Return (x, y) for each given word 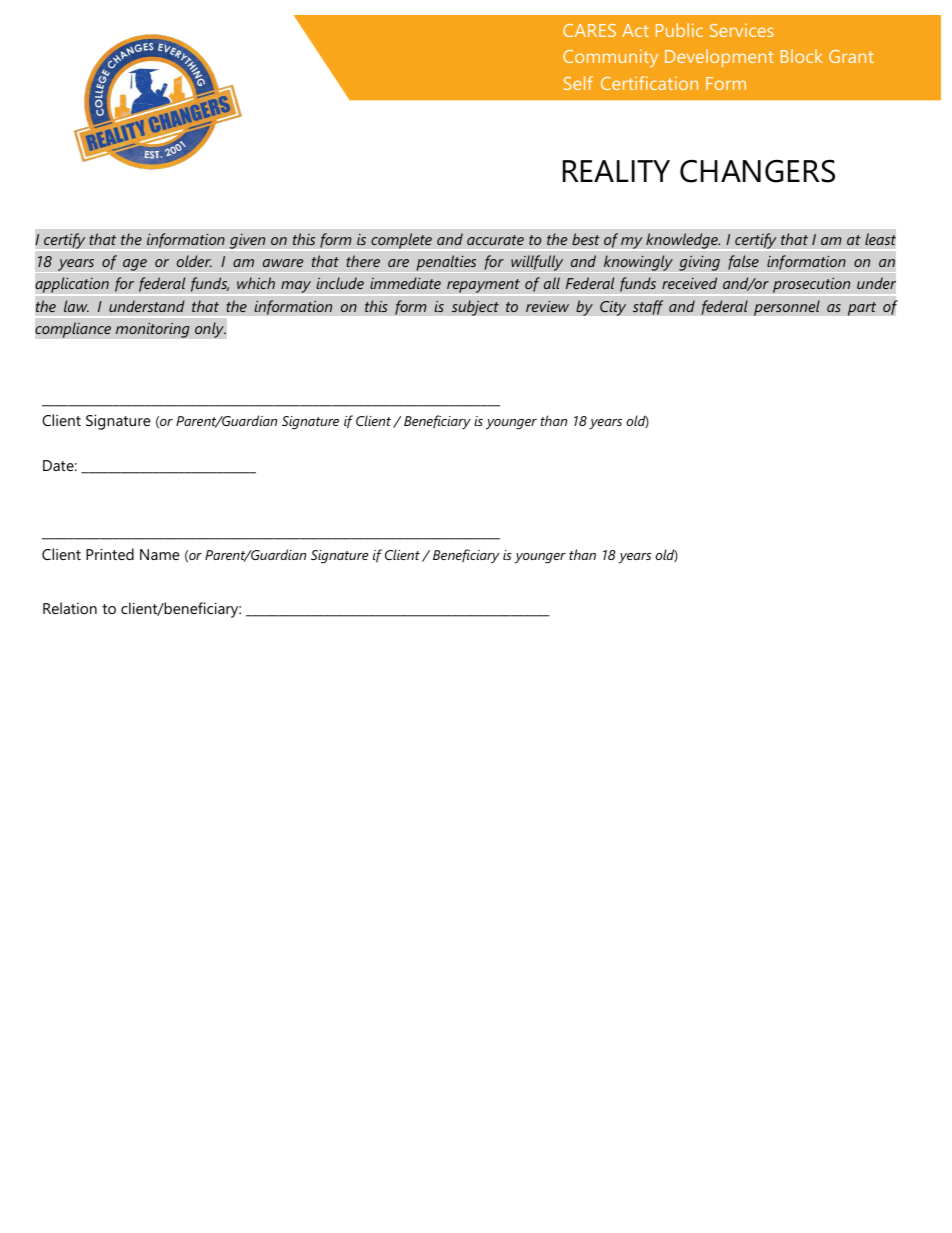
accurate (495, 240)
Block (802, 56)
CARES (589, 30)
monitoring (153, 330)
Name (160, 554)
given (247, 241)
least (880, 239)
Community (610, 58)
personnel (787, 308)
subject (475, 308)
